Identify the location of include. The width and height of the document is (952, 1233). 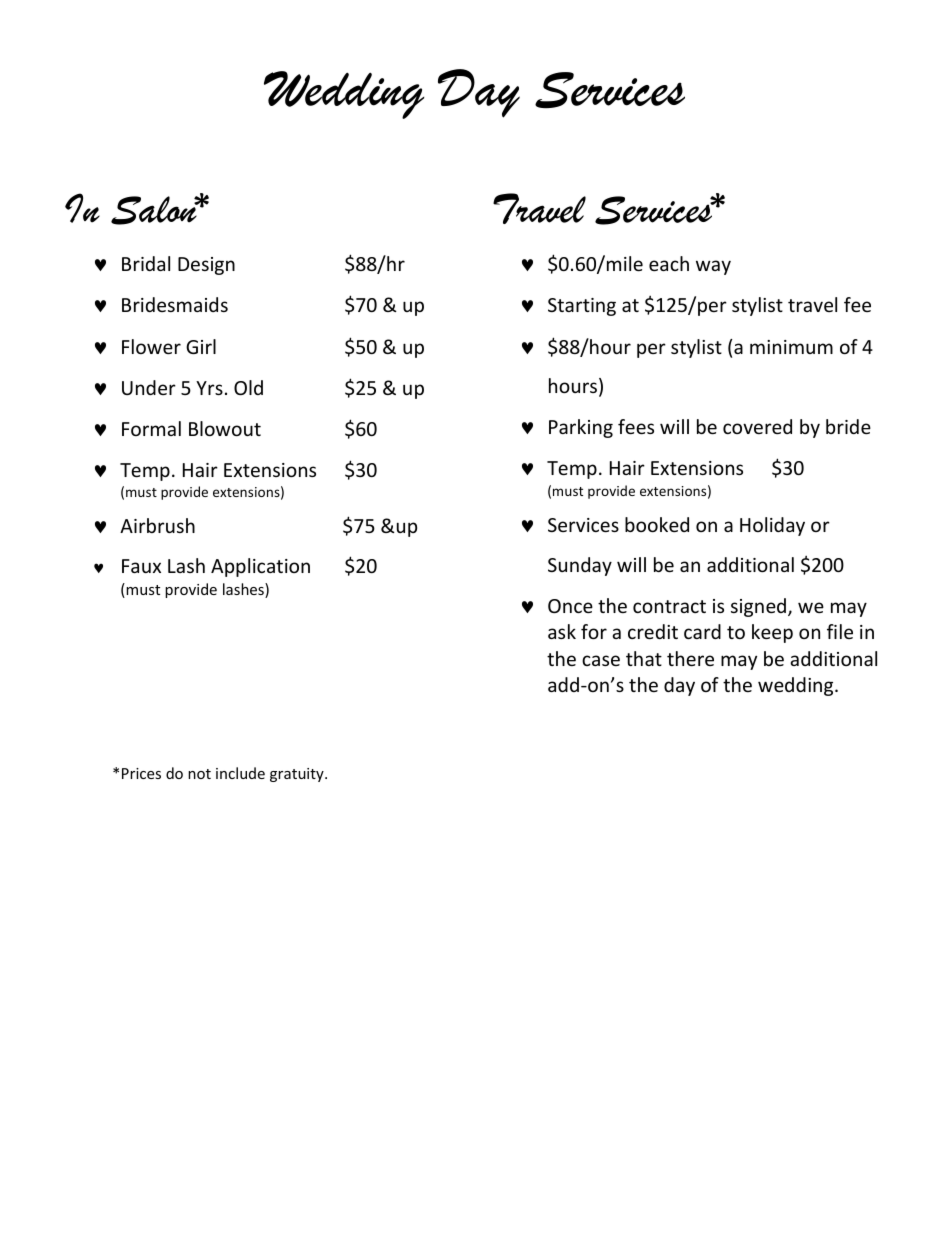
(240, 773).
